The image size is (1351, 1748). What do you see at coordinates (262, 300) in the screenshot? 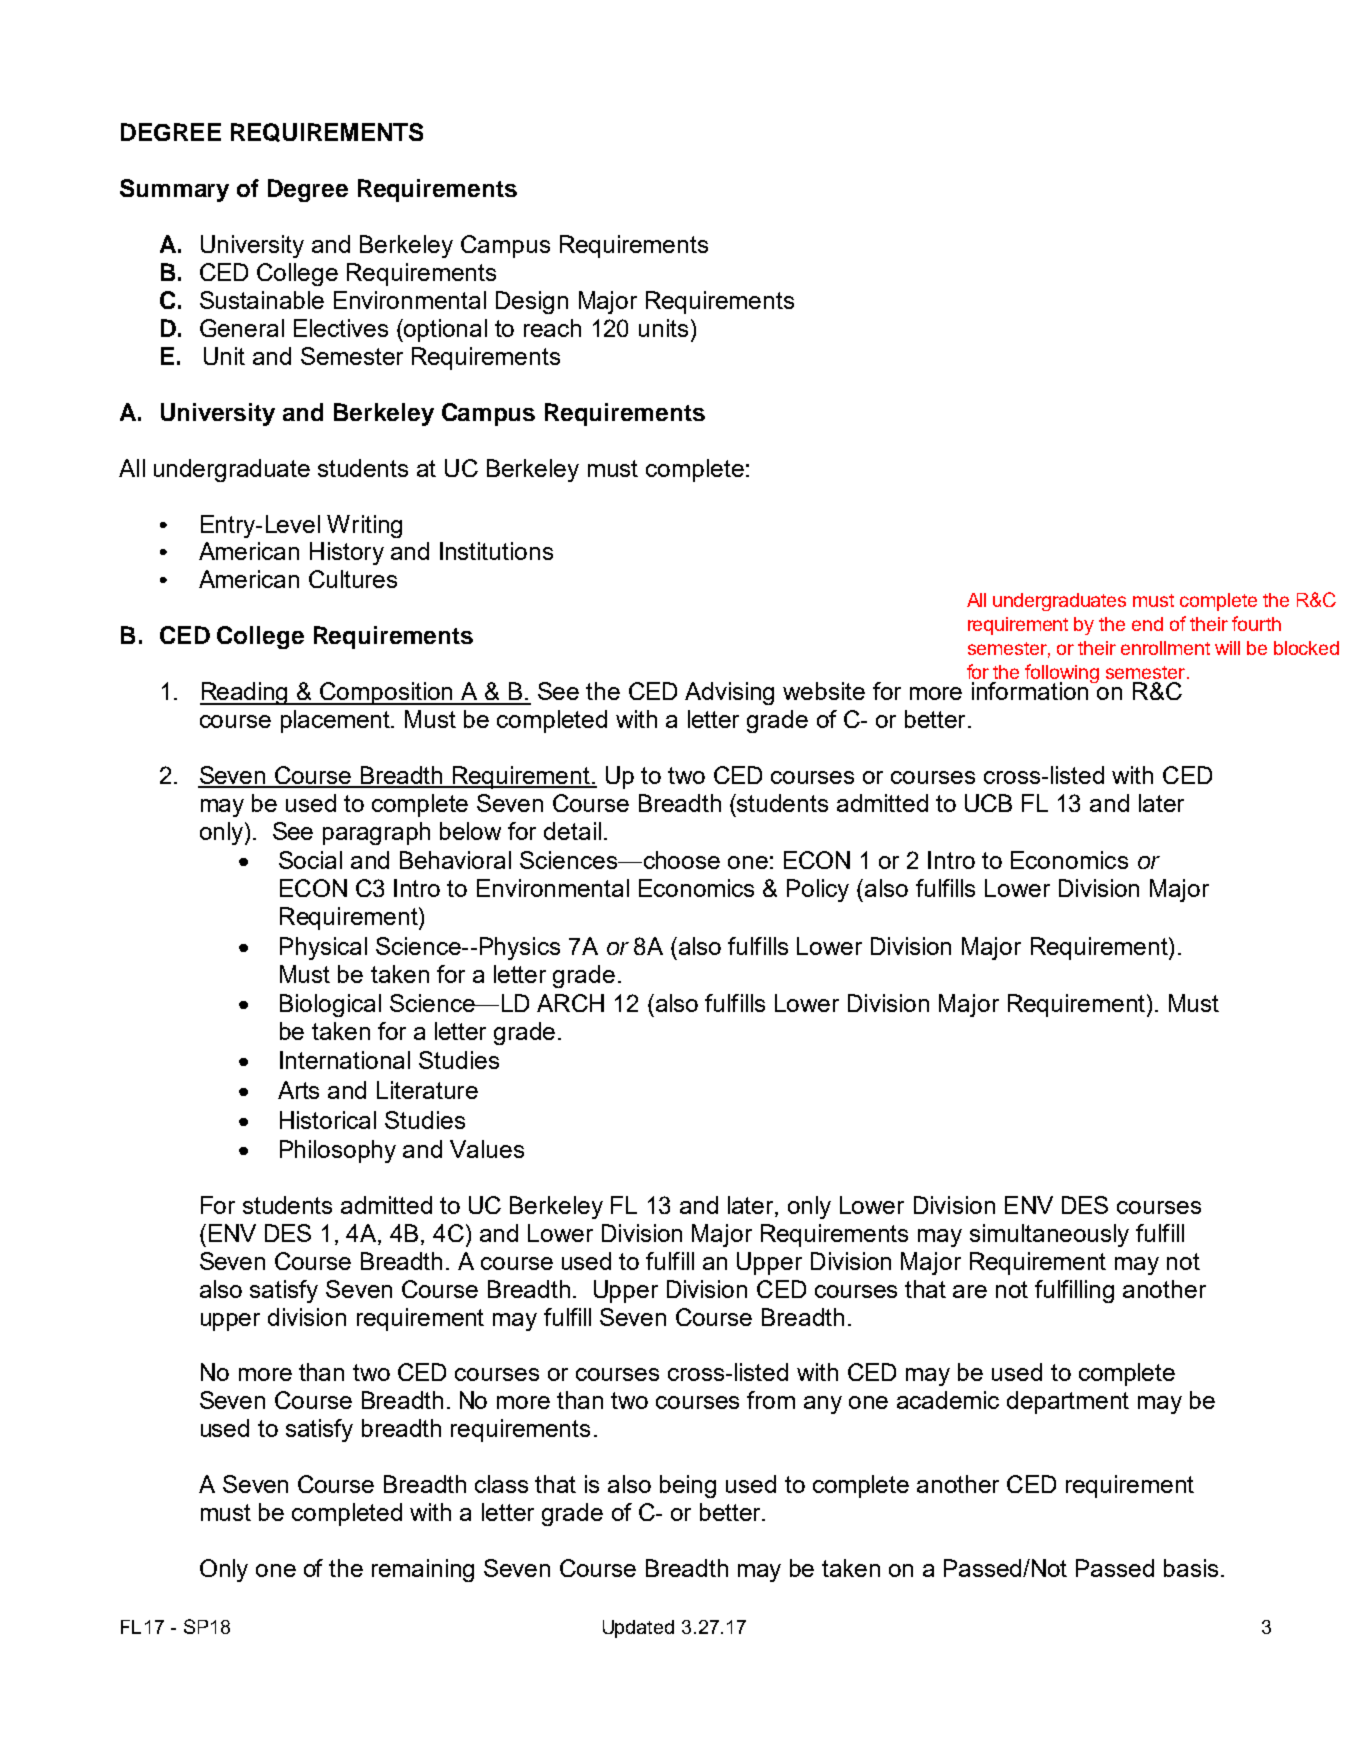
I see `Sustainable` at bounding box center [262, 300].
